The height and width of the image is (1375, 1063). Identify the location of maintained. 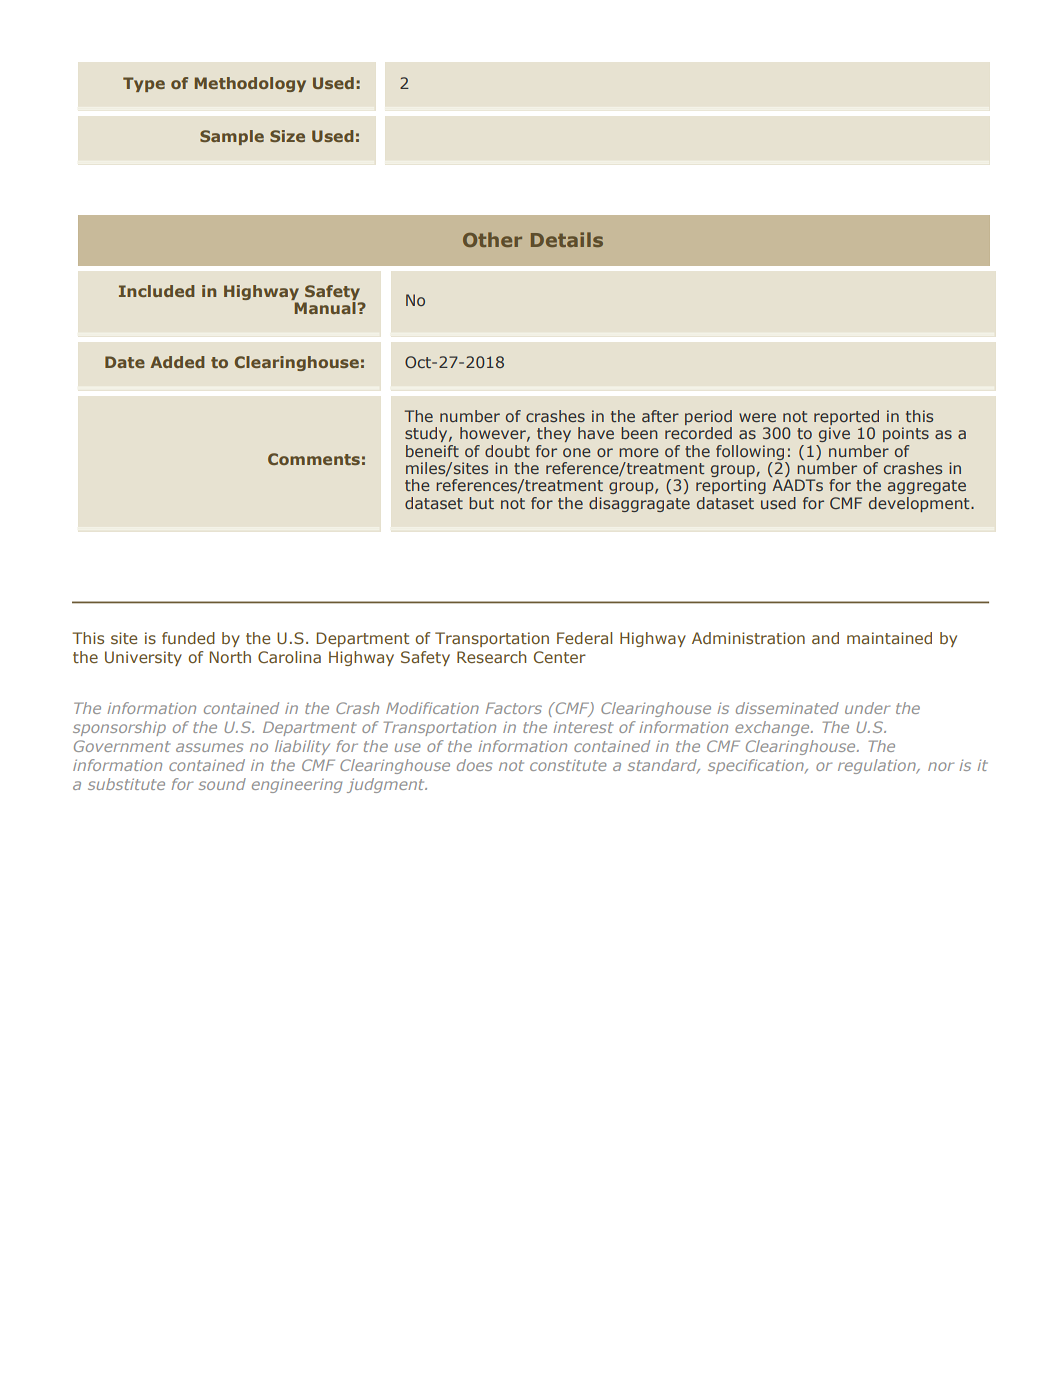
(889, 638).
